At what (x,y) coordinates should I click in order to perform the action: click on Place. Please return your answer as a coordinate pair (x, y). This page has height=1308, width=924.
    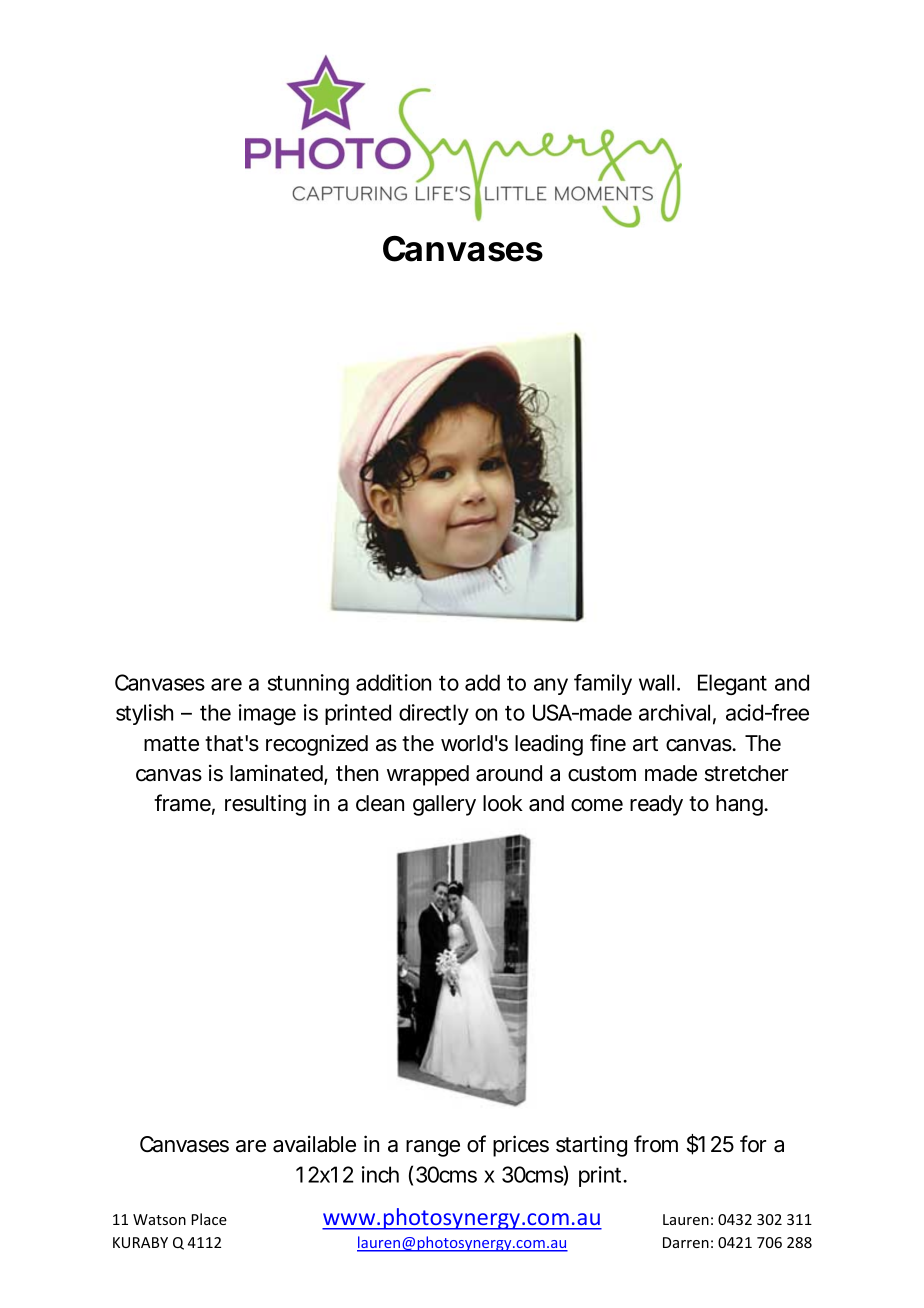
    Looking at the image, I should click on (209, 1219).
